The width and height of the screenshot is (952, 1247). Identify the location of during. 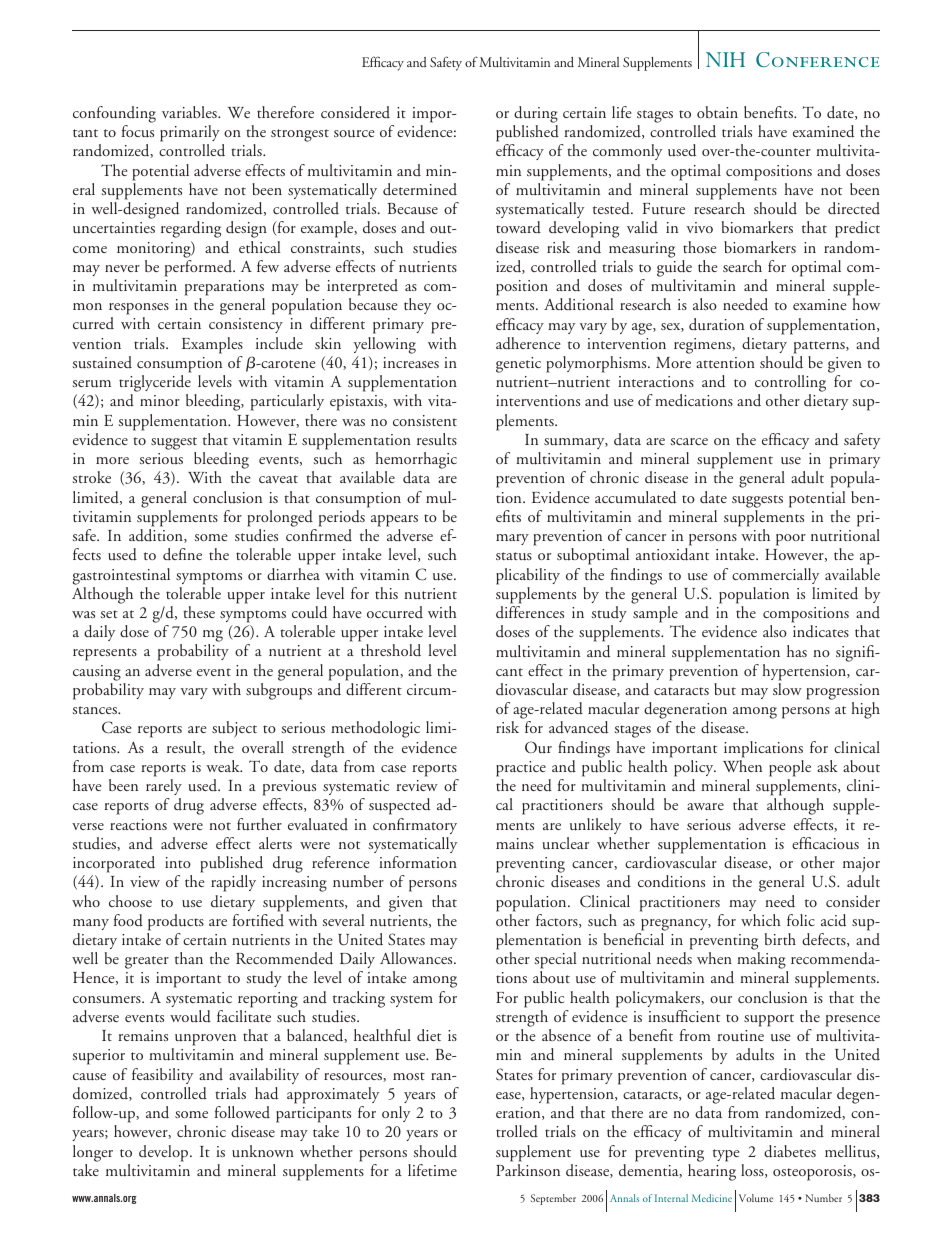
(536, 114).
